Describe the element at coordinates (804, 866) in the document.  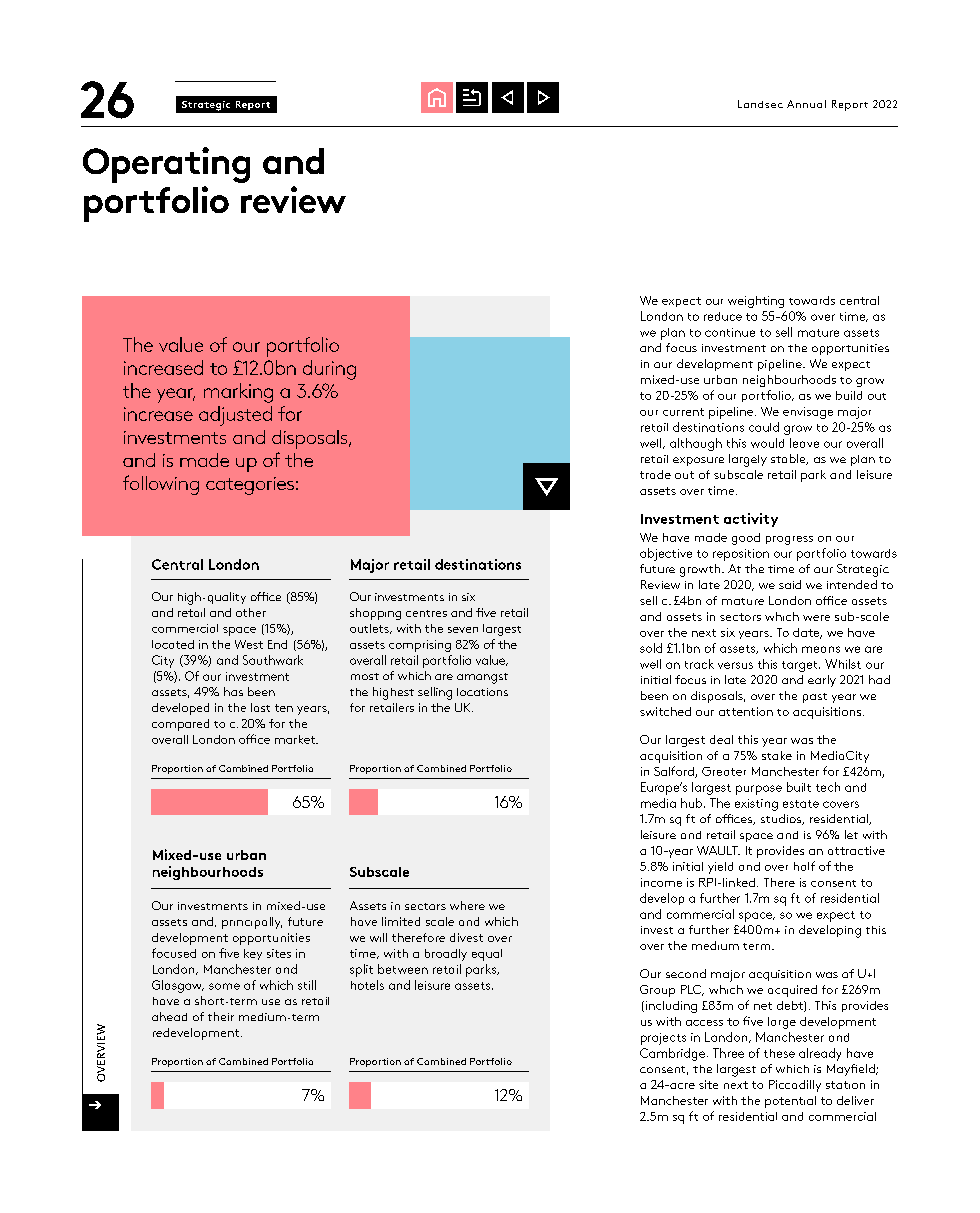
I see `half` at that location.
